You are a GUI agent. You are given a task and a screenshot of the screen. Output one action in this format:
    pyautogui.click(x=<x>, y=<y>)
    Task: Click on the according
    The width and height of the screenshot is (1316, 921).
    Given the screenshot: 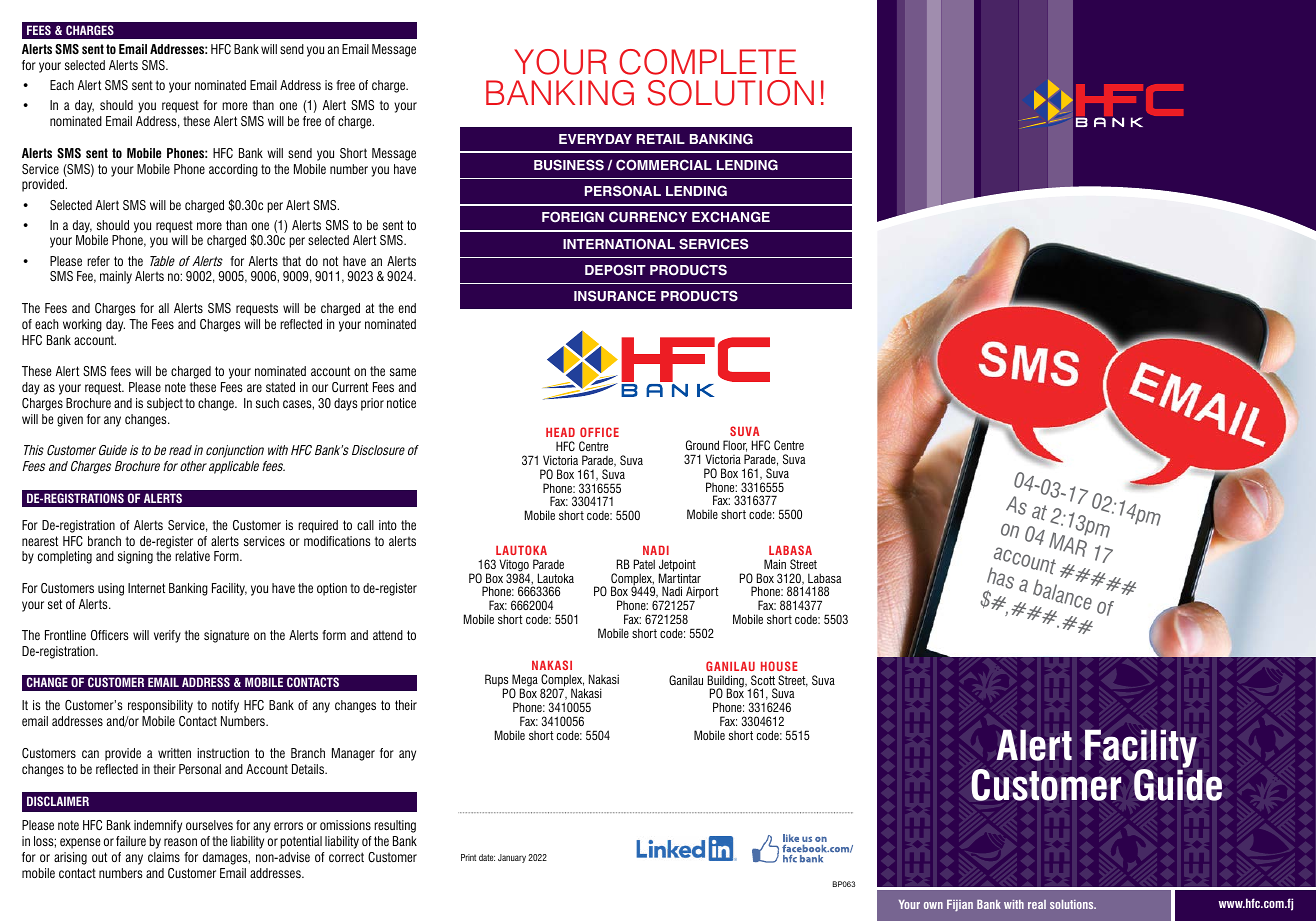 What is the action you would take?
    pyautogui.click(x=233, y=170)
